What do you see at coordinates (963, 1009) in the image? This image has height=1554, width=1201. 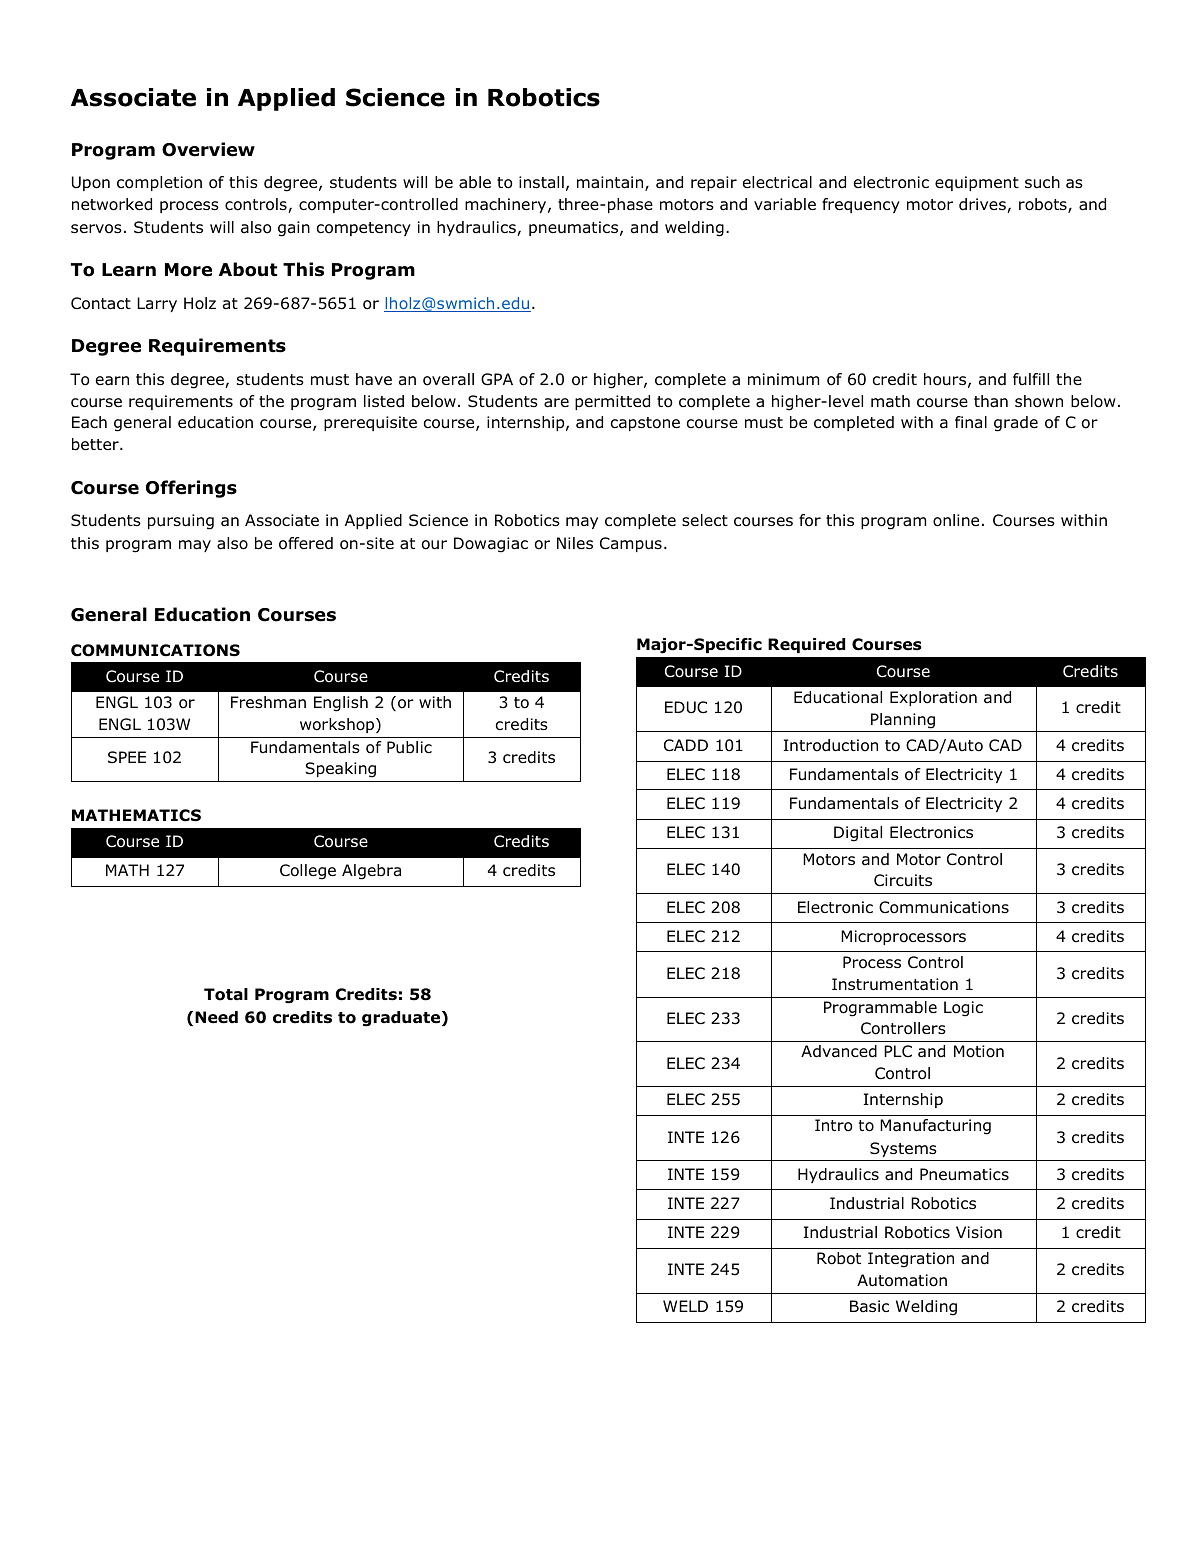 I see `Logic` at bounding box center [963, 1009].
